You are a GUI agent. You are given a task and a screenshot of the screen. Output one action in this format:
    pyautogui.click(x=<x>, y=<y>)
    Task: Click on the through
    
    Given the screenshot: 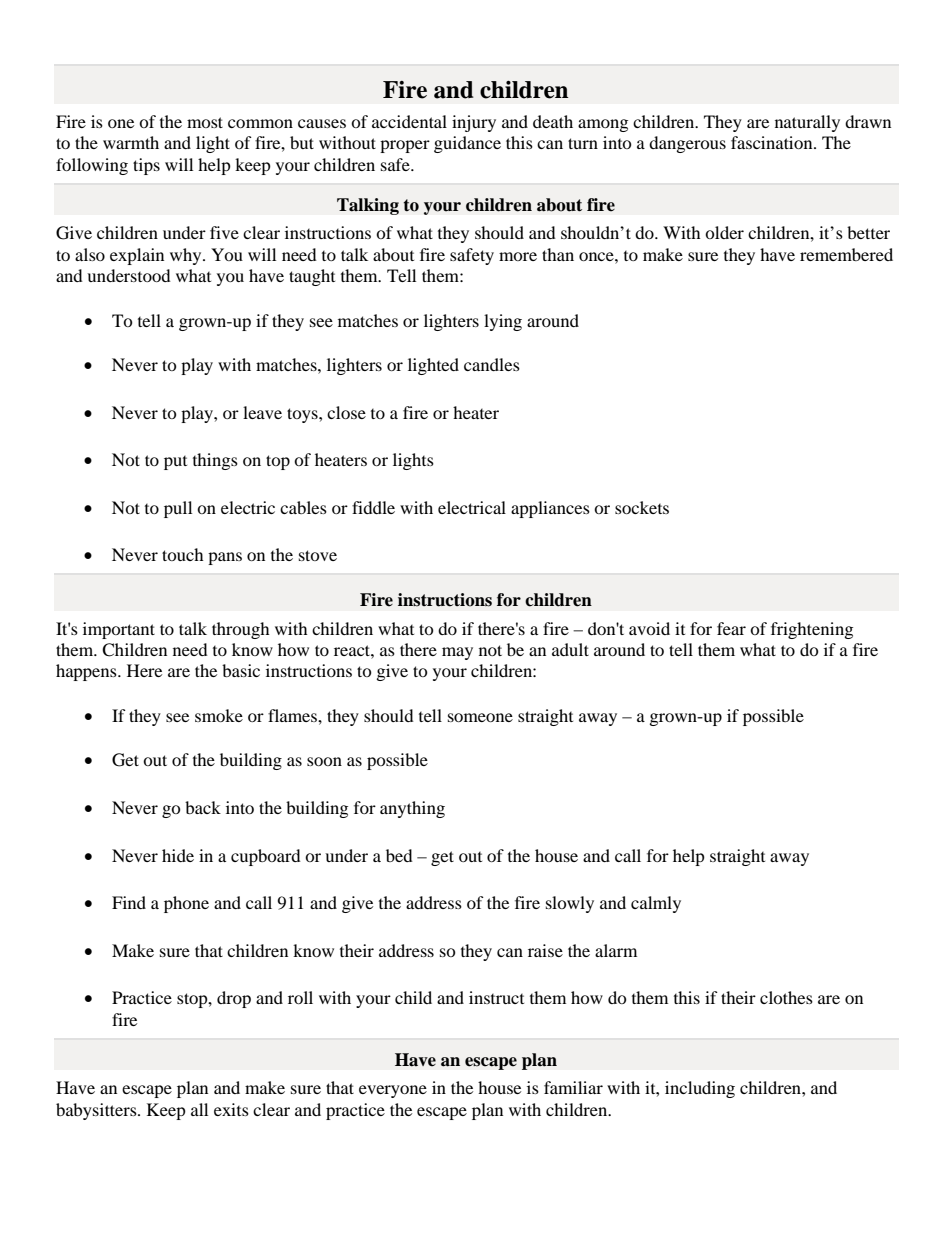 What is the action you would take?
    pyautogui.click(x=241, y=630)
